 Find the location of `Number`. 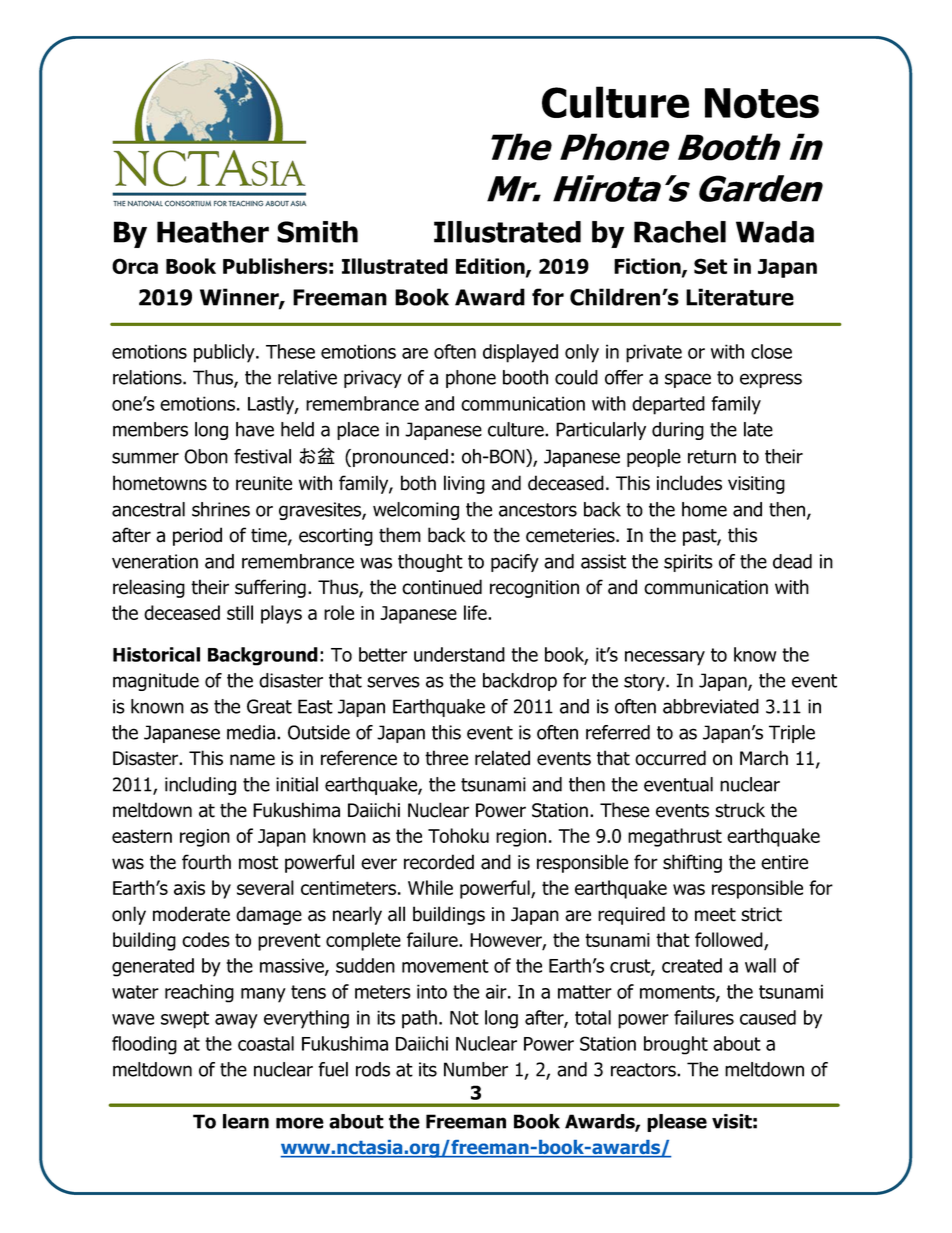

Number is located at coordinates (476, 1069).
